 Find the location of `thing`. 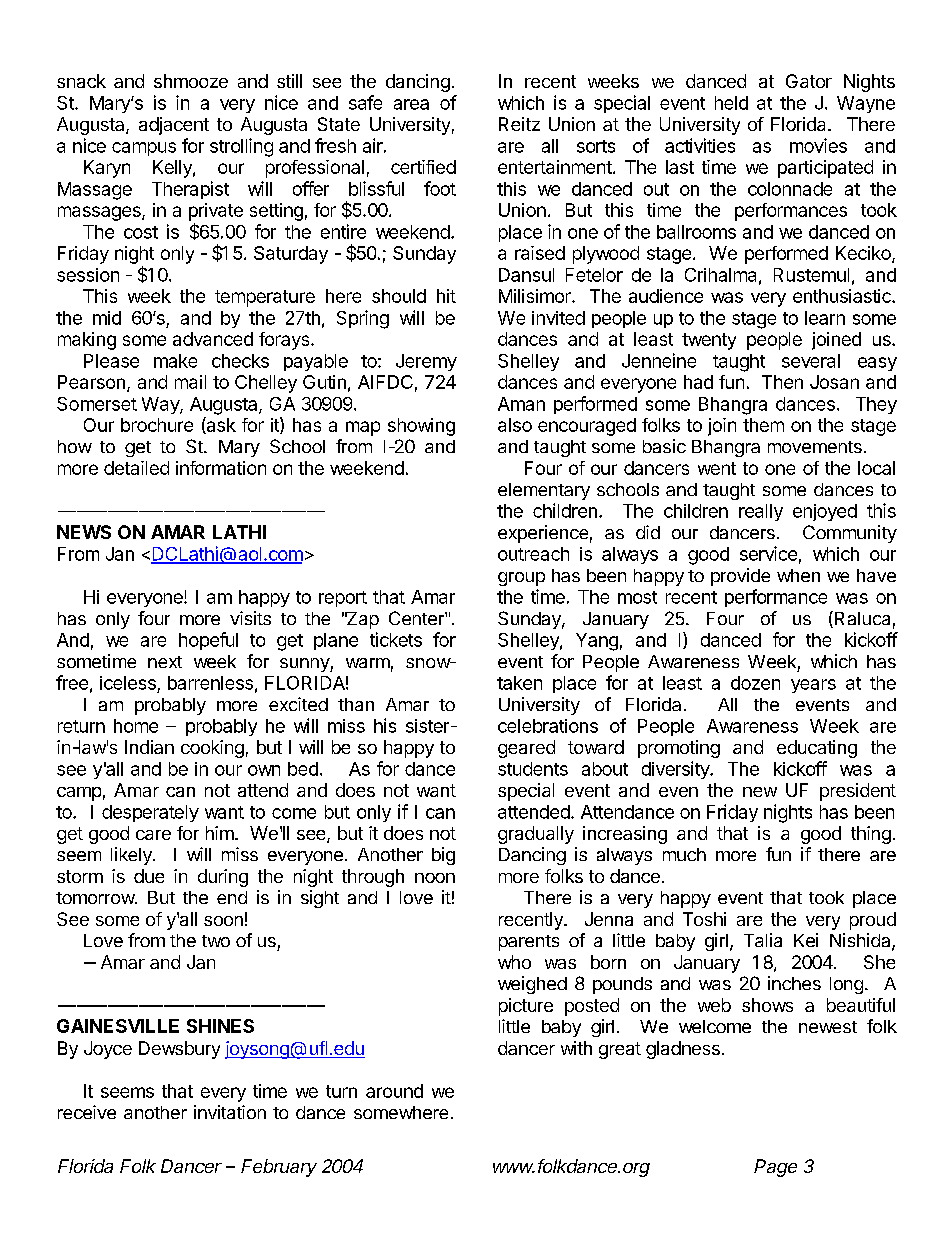

thing is located at coordinates (871, 835).
